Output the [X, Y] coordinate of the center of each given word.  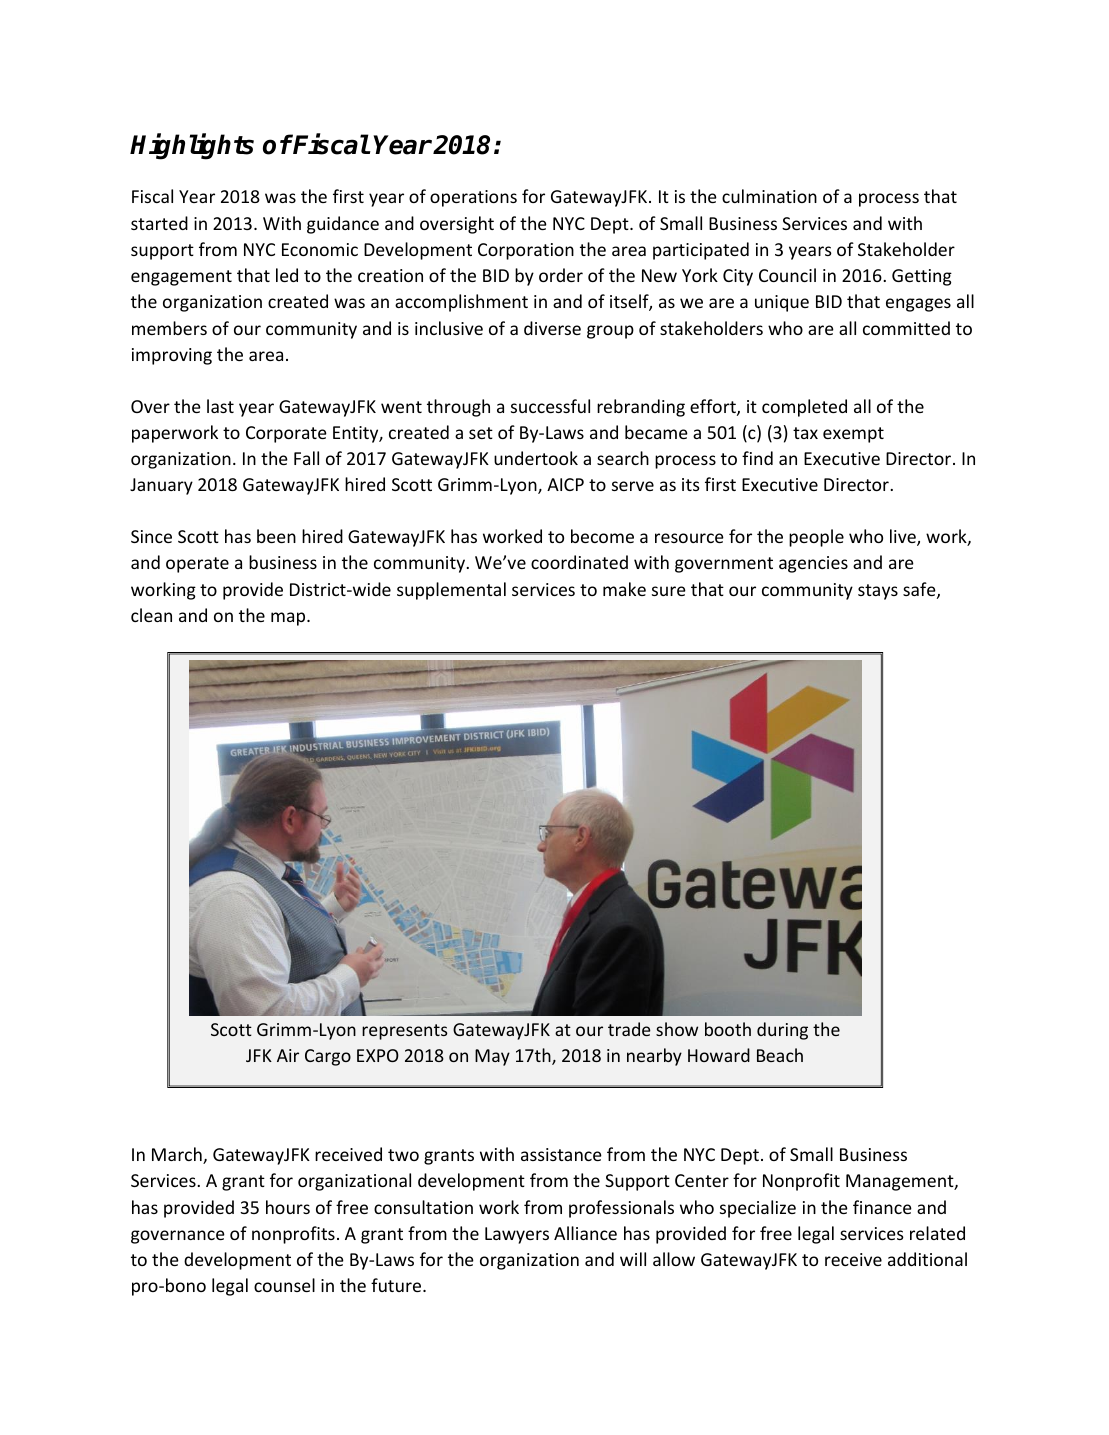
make [624, 589]
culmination [769, 196]
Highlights [192, 146]
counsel [284, 1285]
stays [878, 592]
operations [473, 198]
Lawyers [517, 1235]
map [289, 619]
